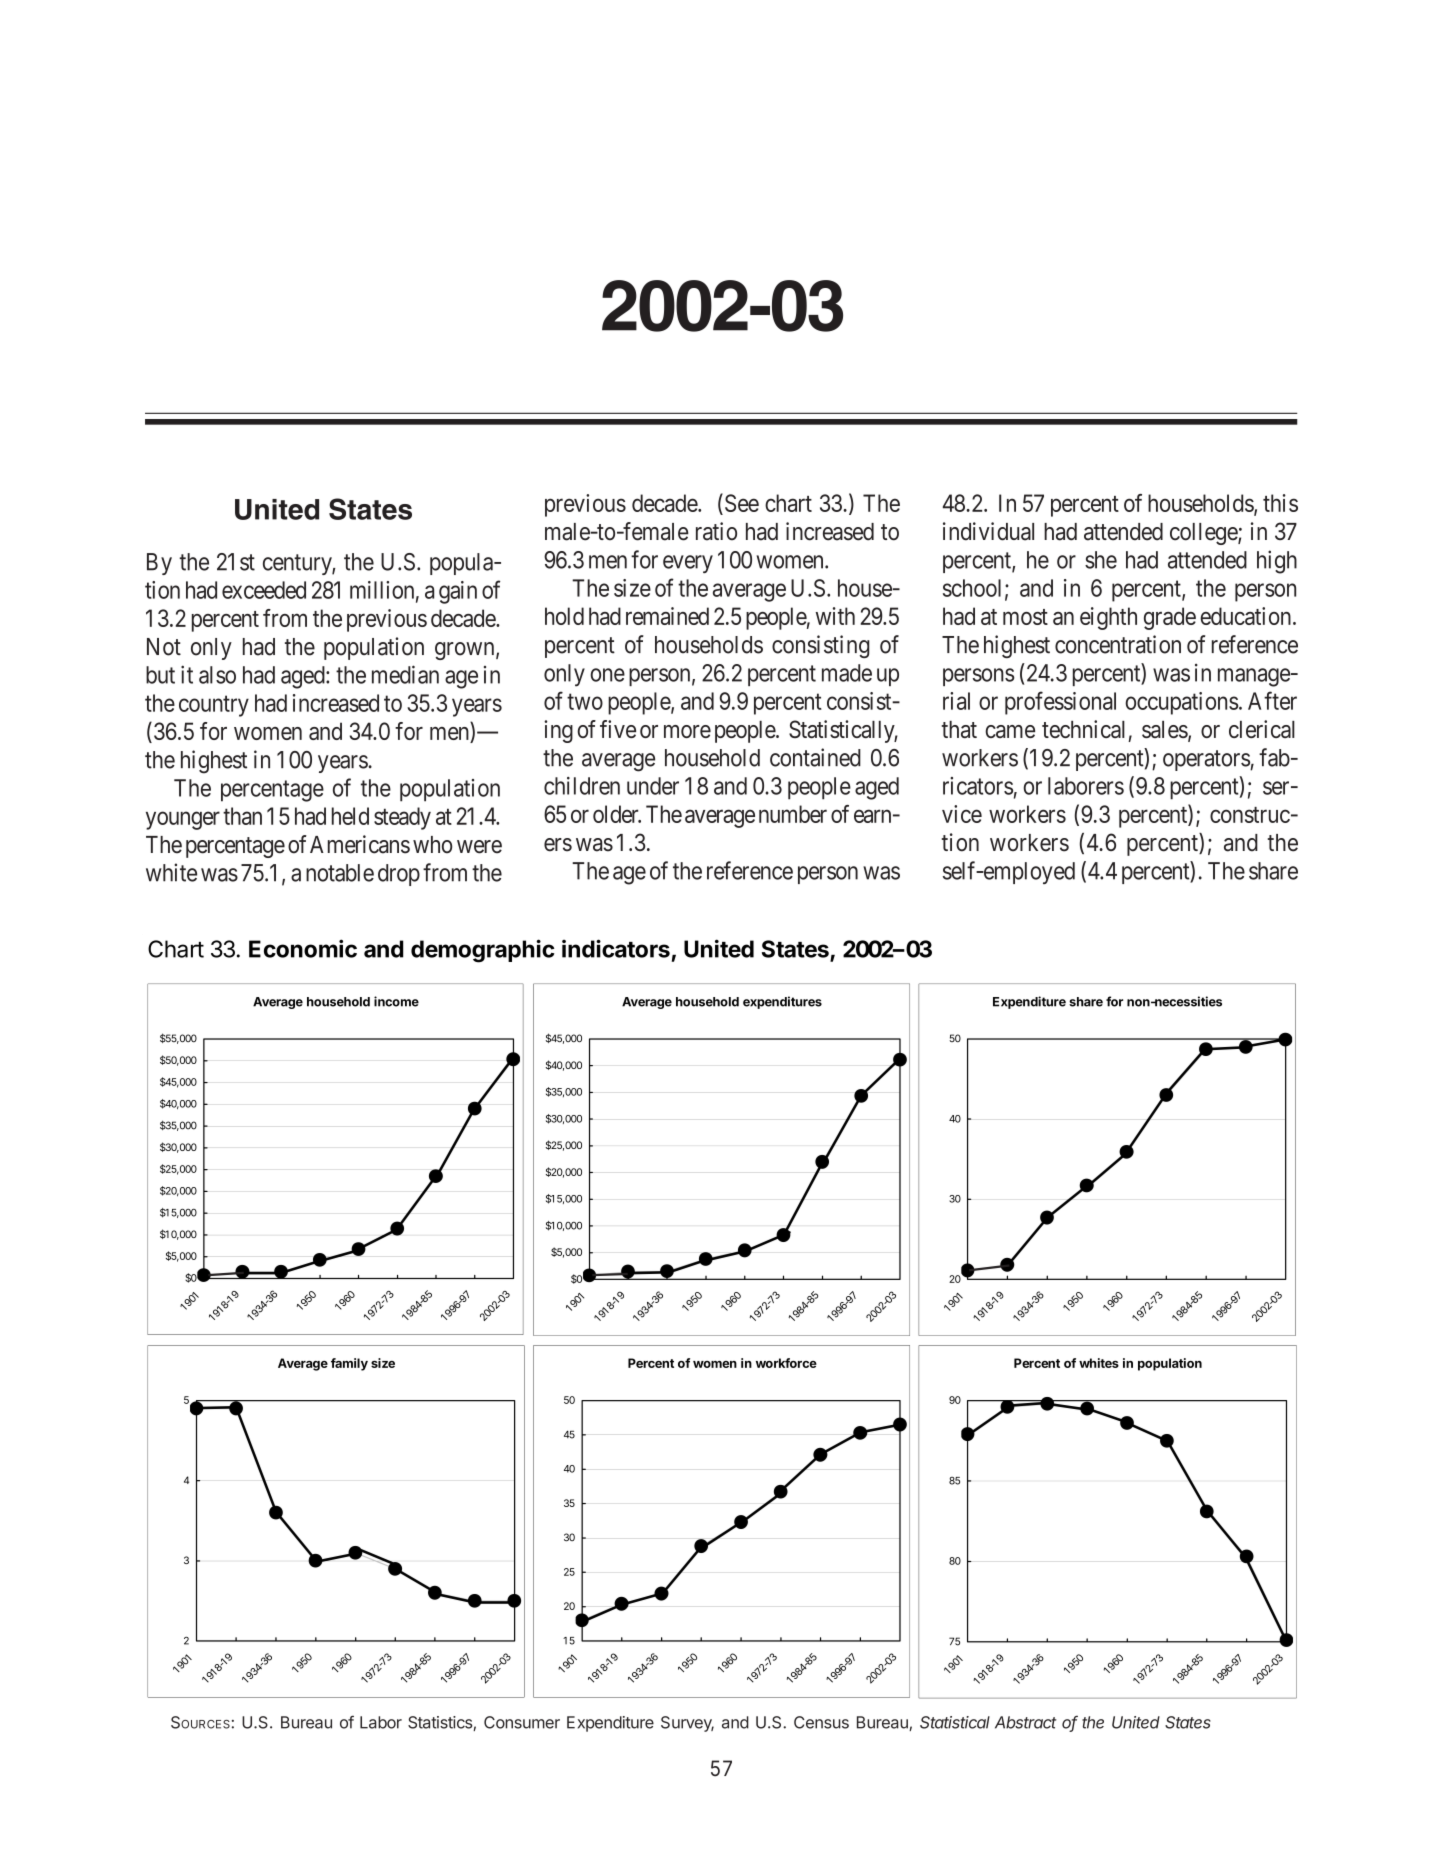 This screenshot has height=1866, width=1442. What do you see at coordinates (688, 564) in the screenshot?
I see `every` at bounding box center [688, 564].
